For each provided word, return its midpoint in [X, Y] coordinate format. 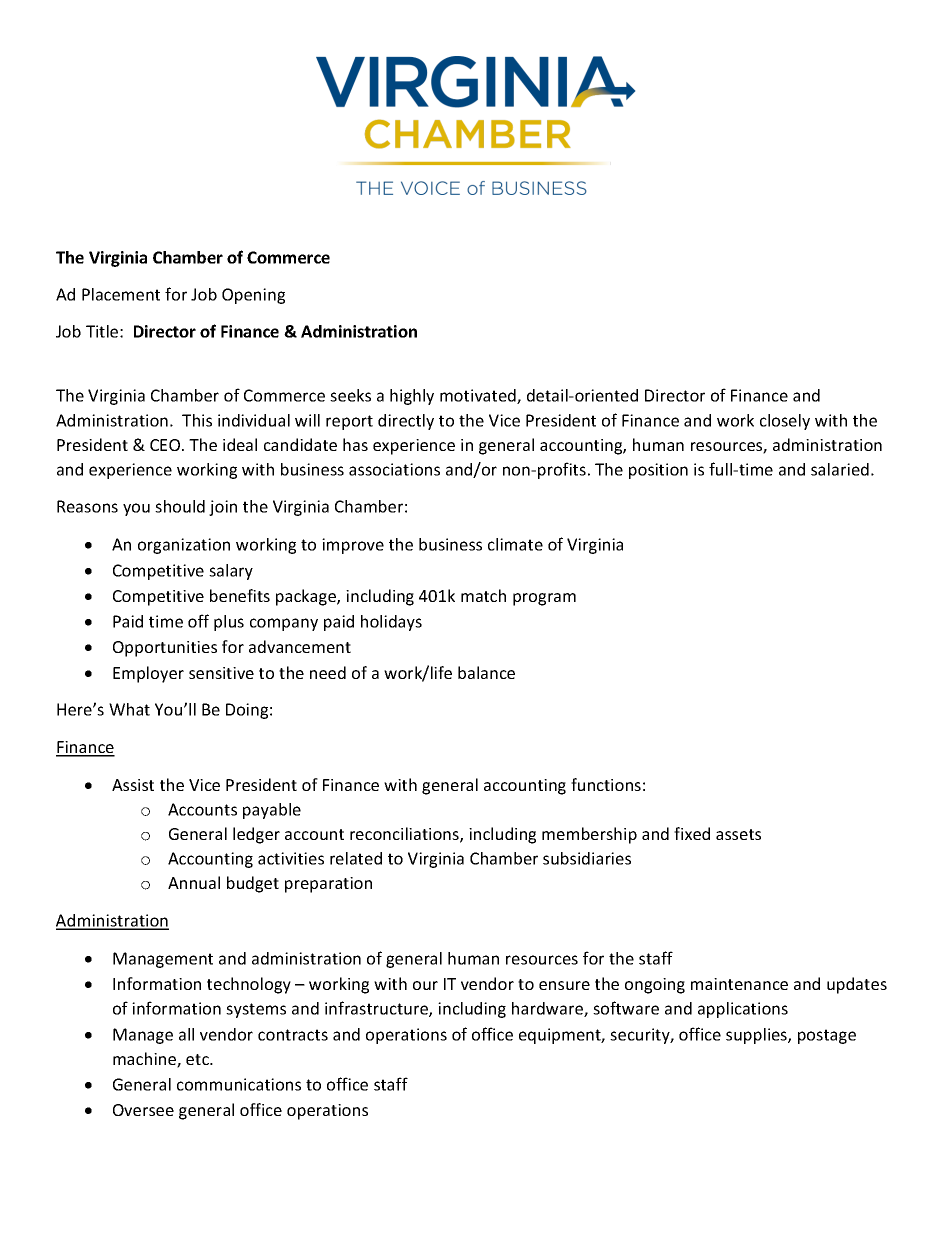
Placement [121, 294]
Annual [194, 882]
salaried [840, 469]
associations [394, 469]
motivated [479, 396]
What [129, 709]
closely [785, 422]
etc [198, 1059]
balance [486, 672]
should [180, 506]
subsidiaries [587, 858]
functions [606, 784]
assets [738, 834]
